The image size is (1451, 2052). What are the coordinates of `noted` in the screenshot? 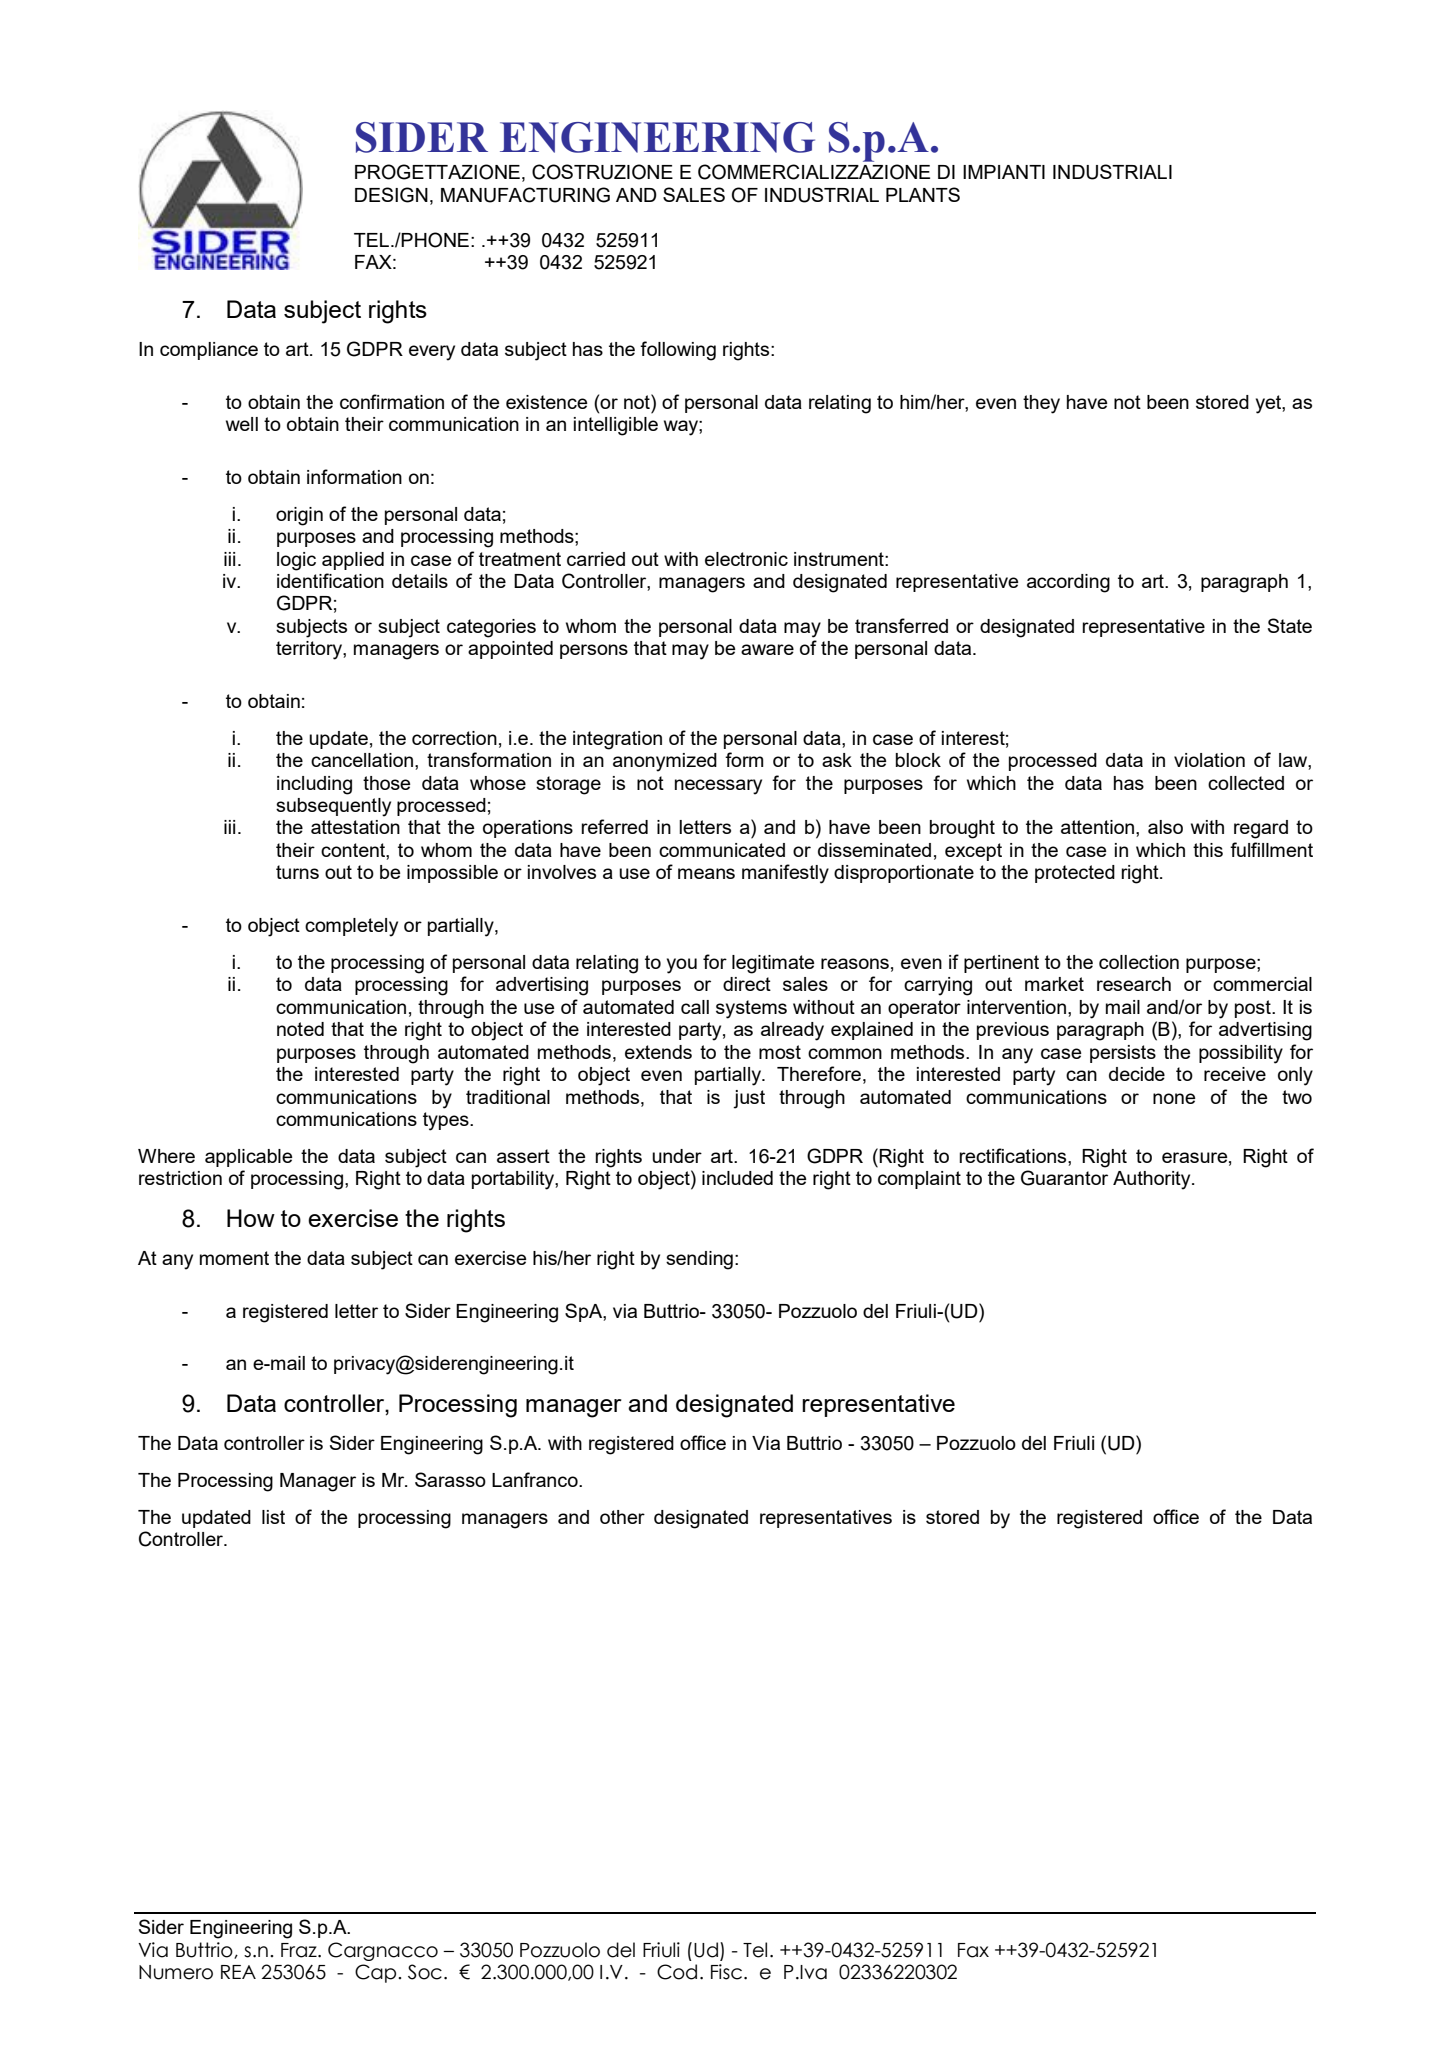 It's located at (300, 1029).
